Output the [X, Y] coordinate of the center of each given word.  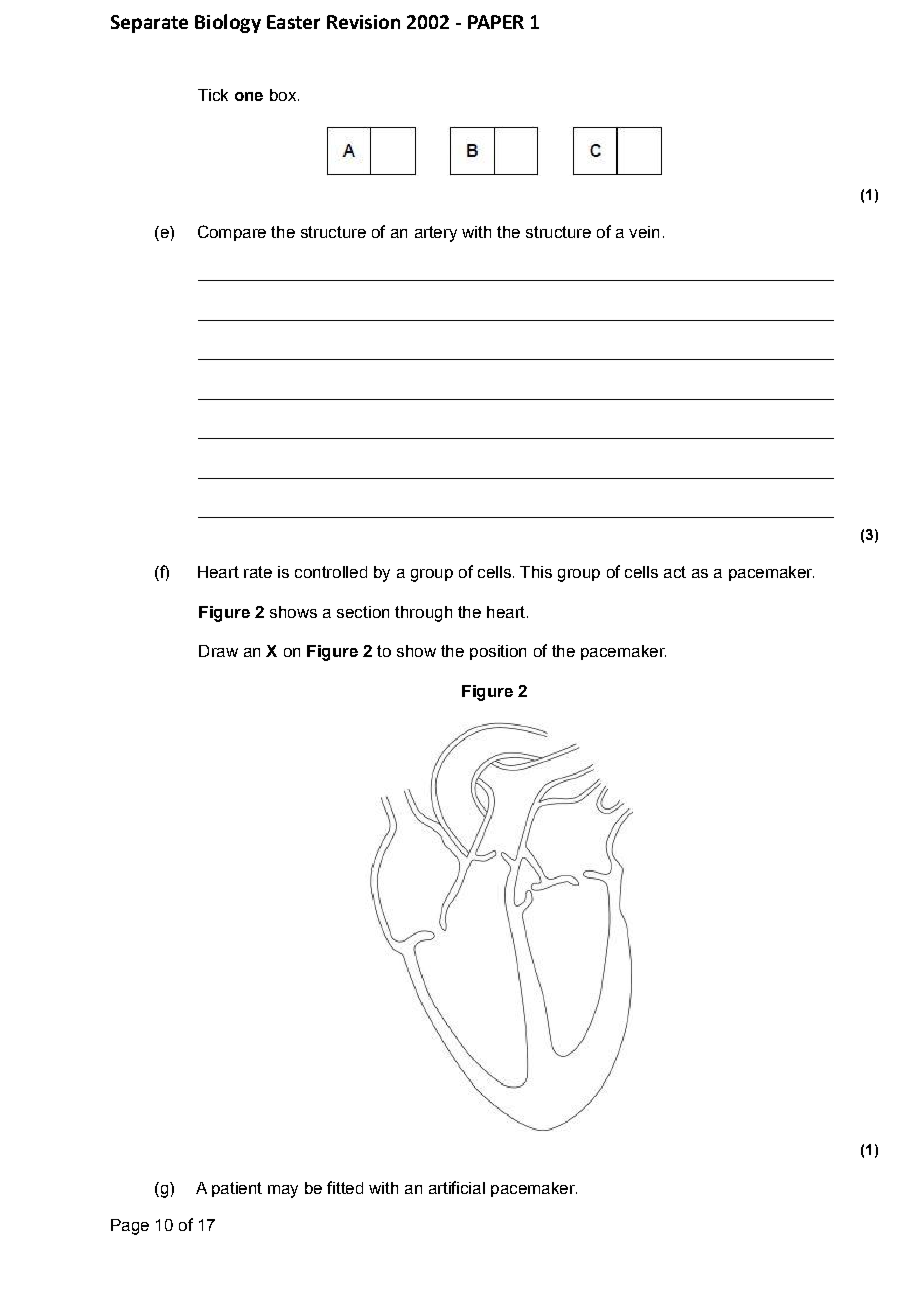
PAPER [496, 22]
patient [237, 1189]
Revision [363, 22]
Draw [218, 651]
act [675, 572]
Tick [213, 95]
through [423, 614]
